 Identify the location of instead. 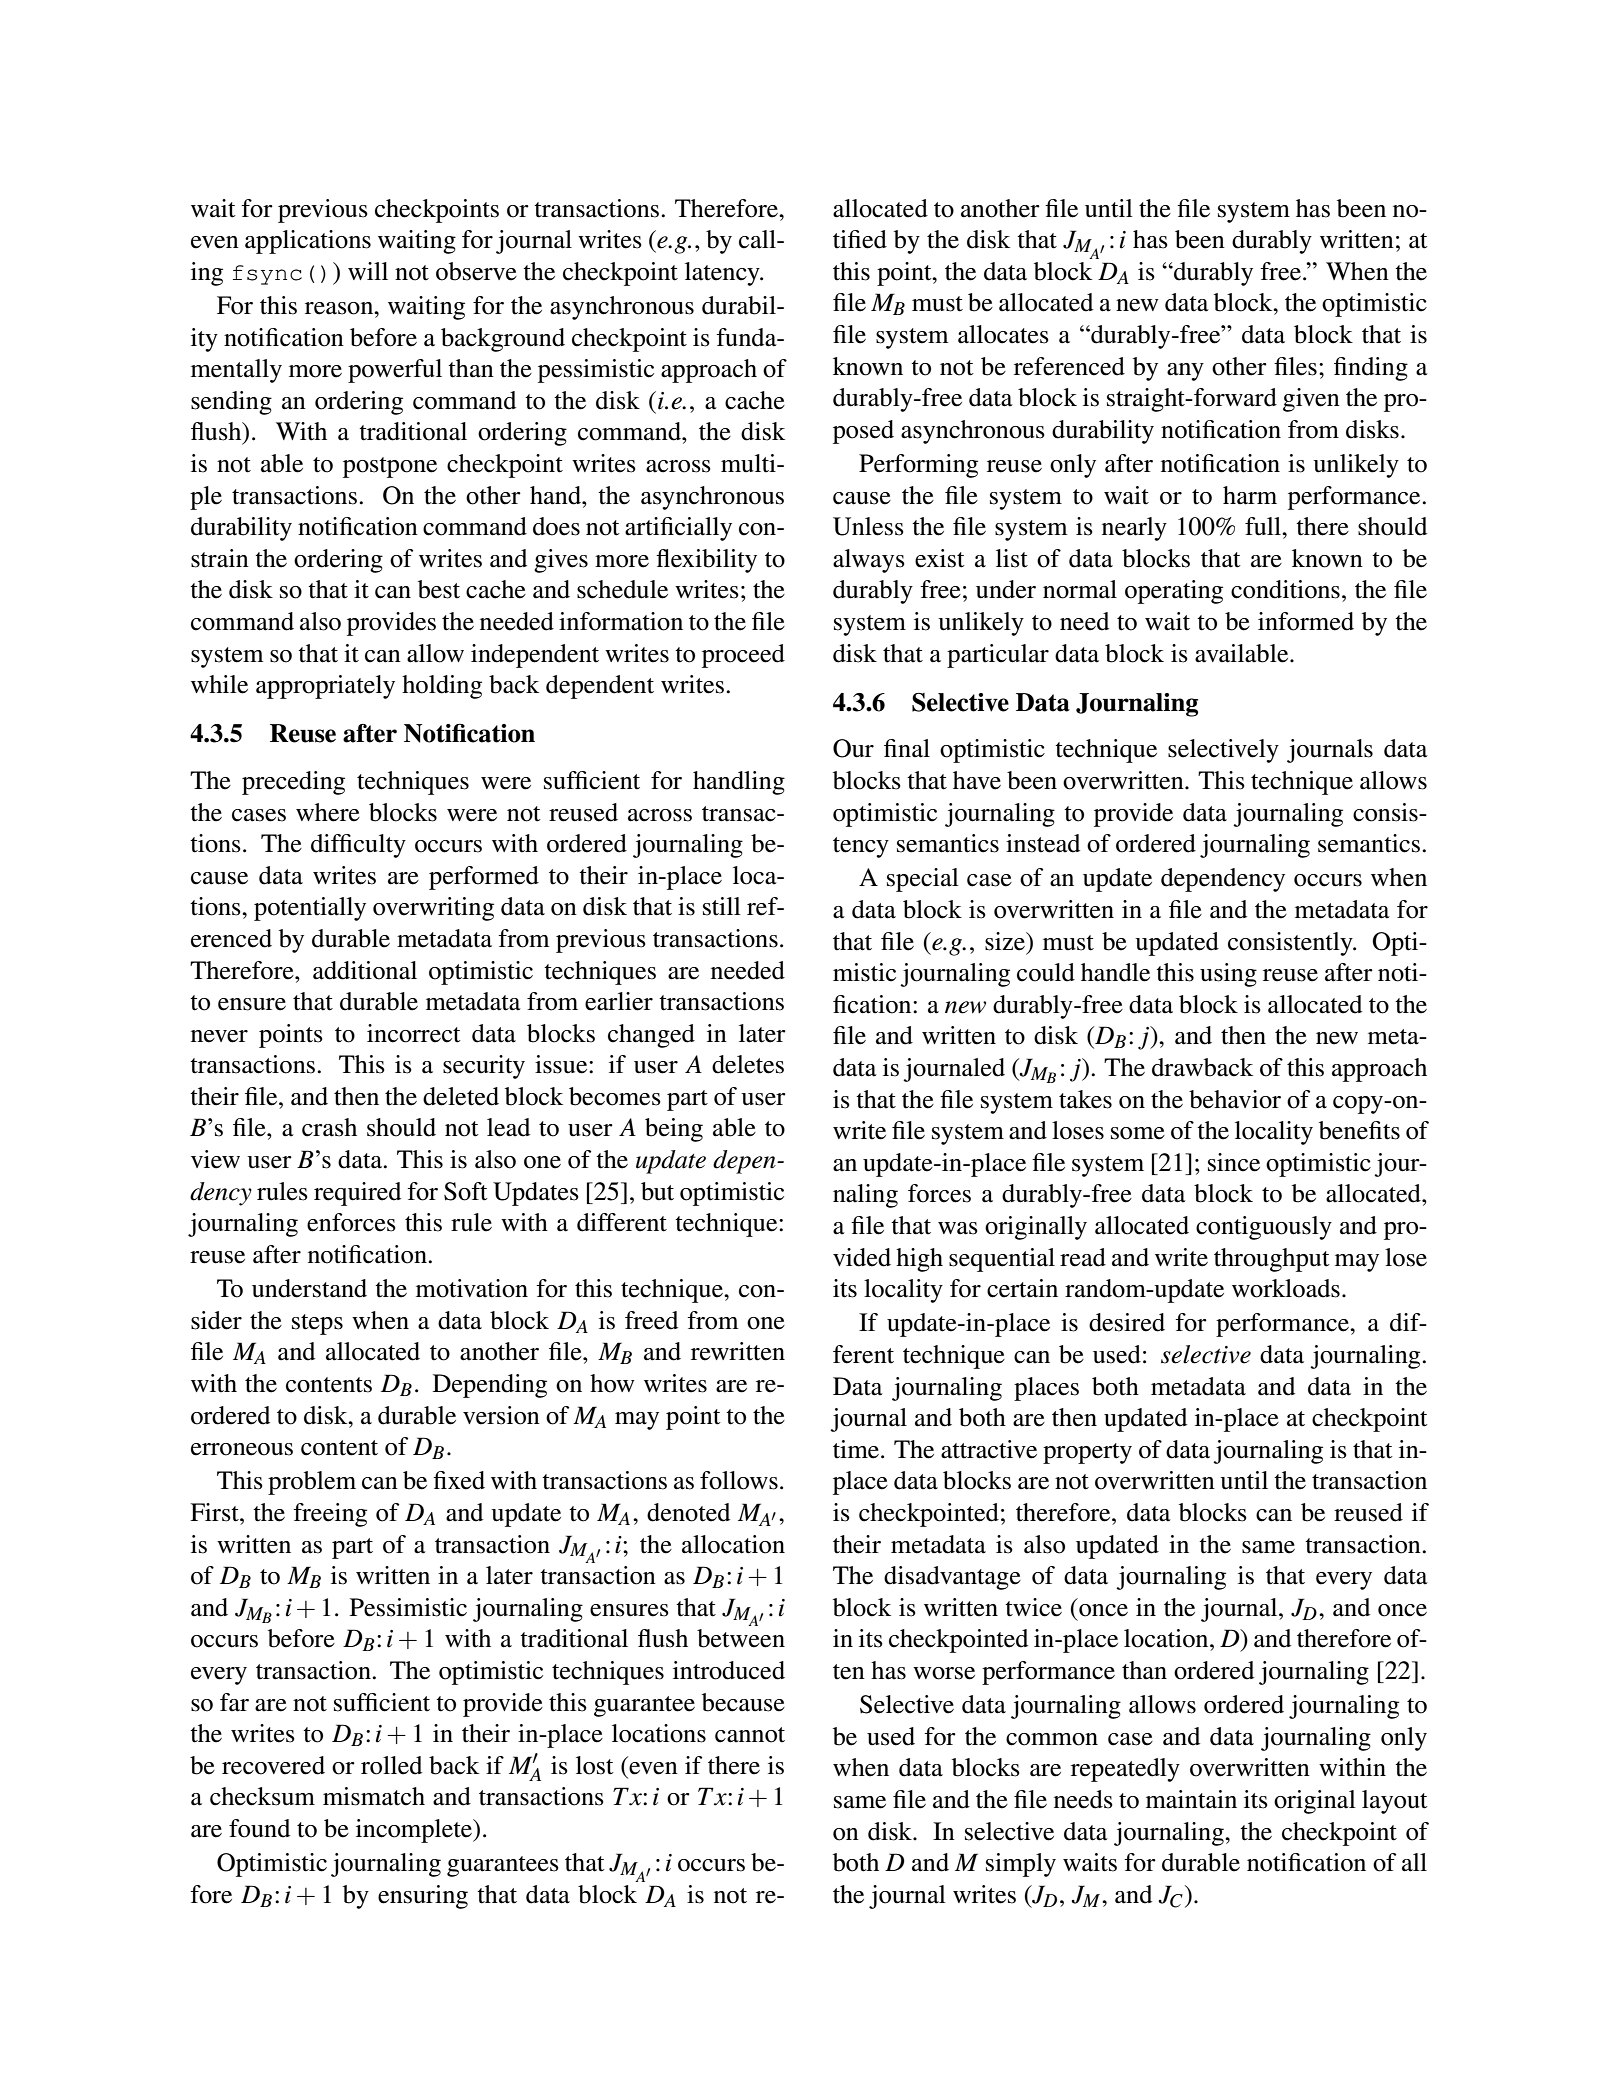
(1043, 843).
